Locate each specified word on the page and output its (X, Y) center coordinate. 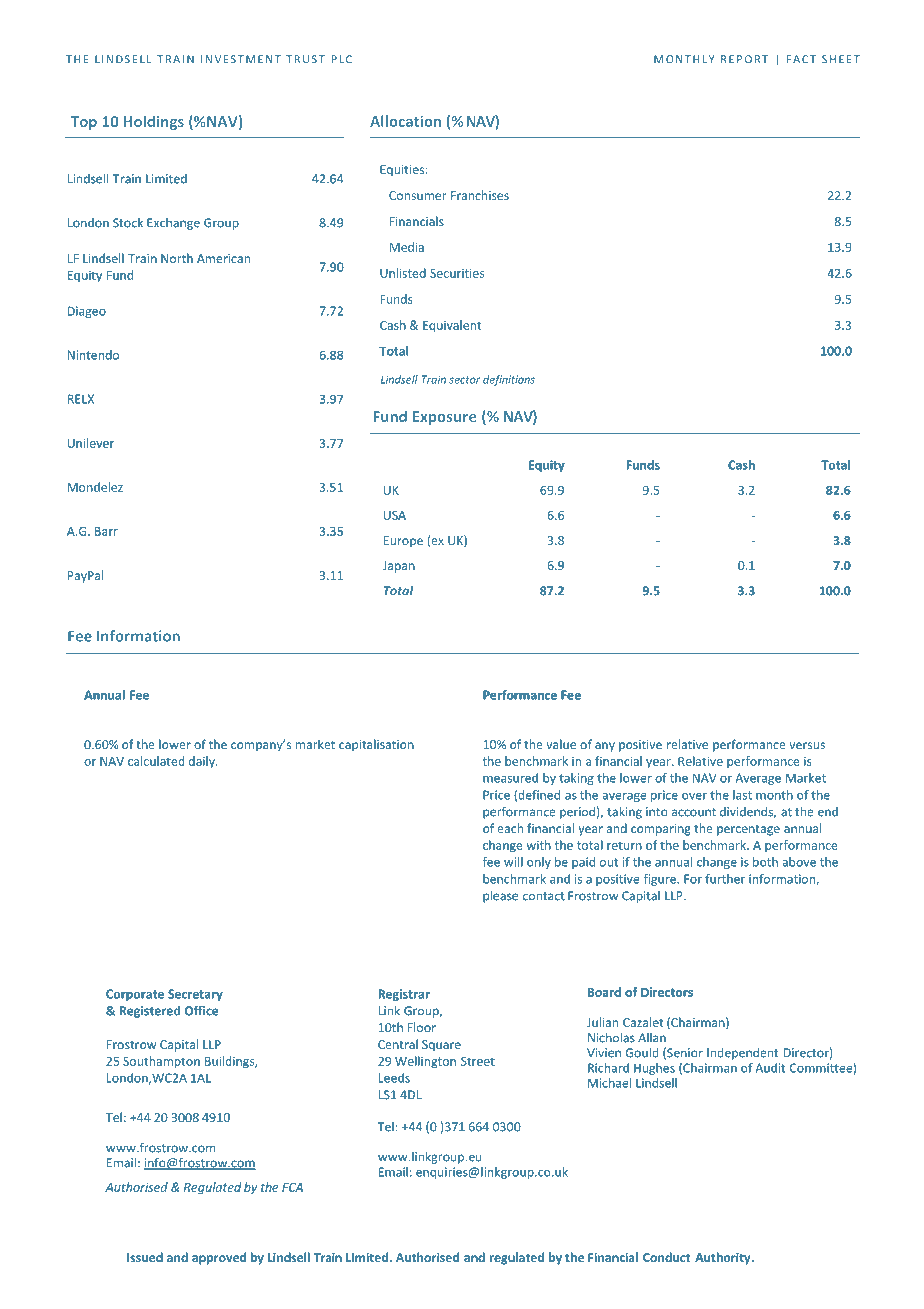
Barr (106, 531)
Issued (145, 1257)
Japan (399, 567)
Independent (742, 1054)
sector (464, 380)
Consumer (417, 195)
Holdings (154, 122)
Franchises (480, 195)
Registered (149, 1012)
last (742, 795)
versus (807, 745)
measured (510, 778)
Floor (422, 1027)
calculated (156, 761)
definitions (509, 380)
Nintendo (93, 355)
